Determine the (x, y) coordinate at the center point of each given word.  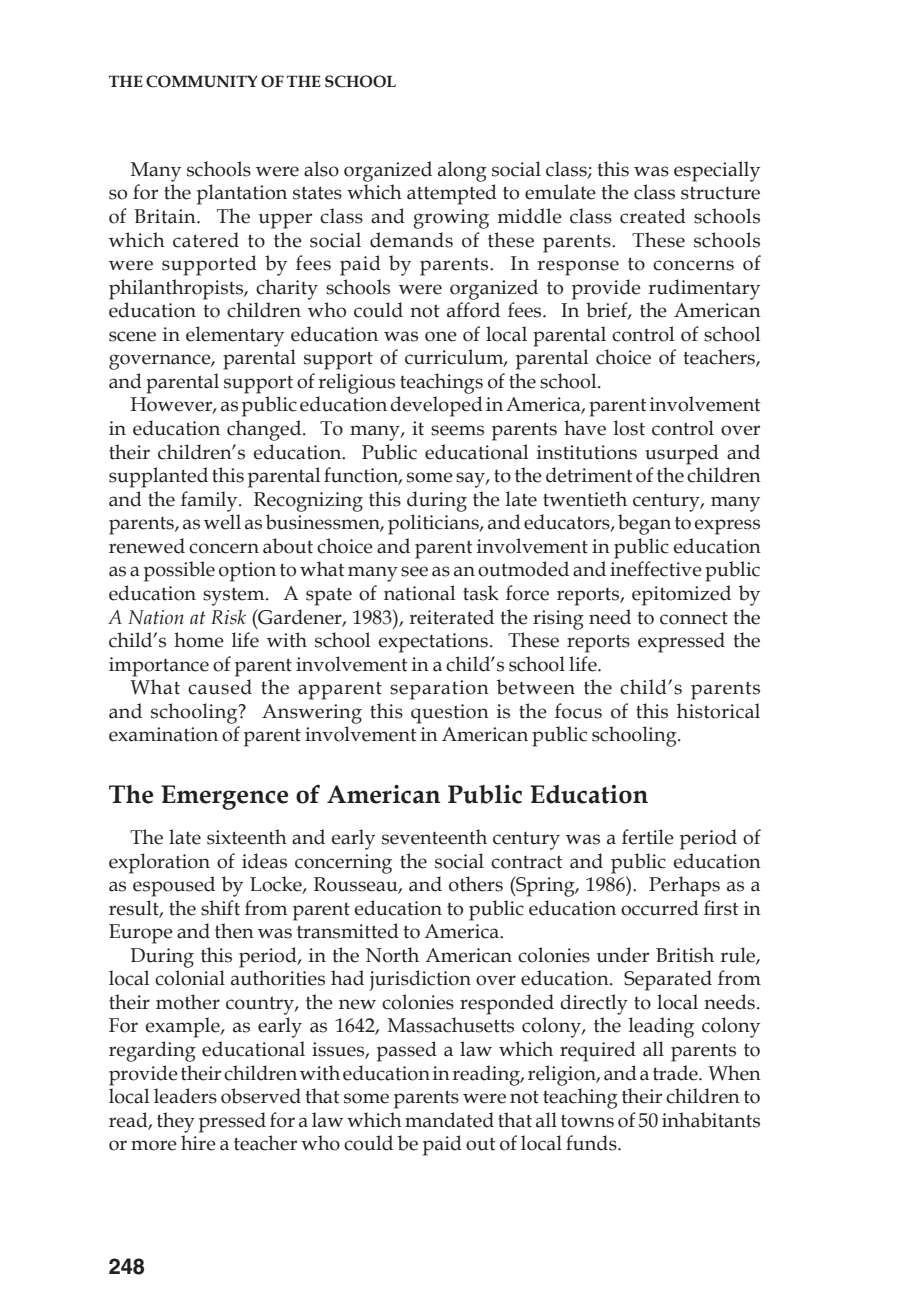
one (441, 336)
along (462, 171)
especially (717, 171)
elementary (235, 336)
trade (676, 1073)
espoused (174, 886)
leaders (185, 1096)
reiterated (451, 617)
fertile (648, 837)
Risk (228, 617)
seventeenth (434, 837)
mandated (449, 1120)
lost (629, 428)
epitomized (681, 595)
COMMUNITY (202, 81)
